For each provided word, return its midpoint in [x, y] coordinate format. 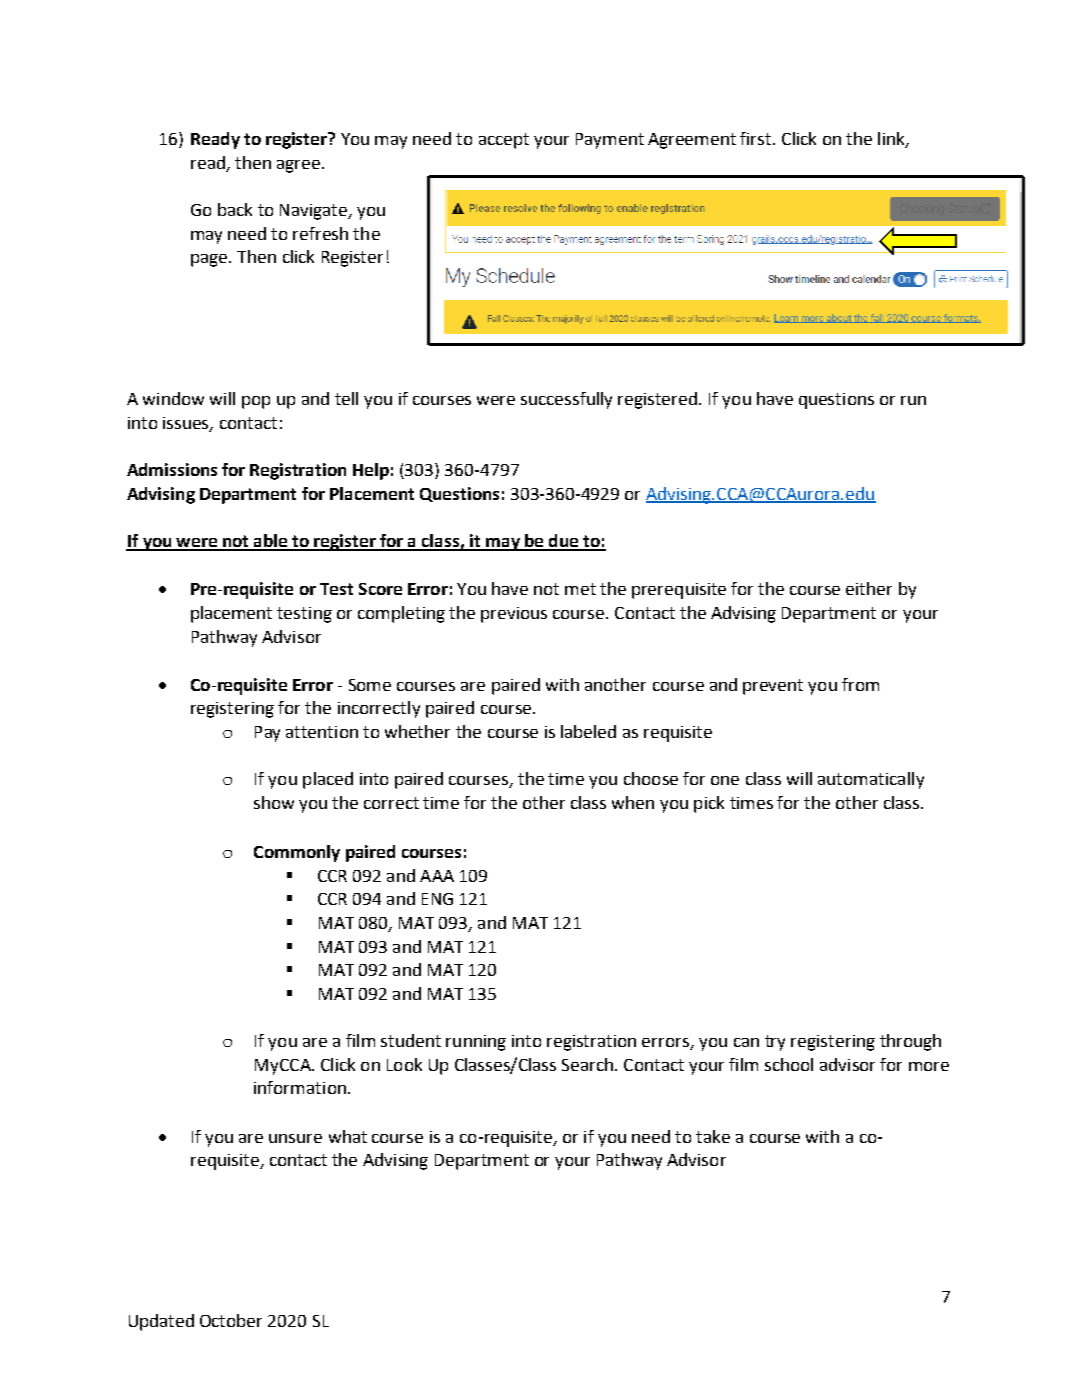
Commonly [297, 853]
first [757, 138]
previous [514, 615]
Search [587, 1064]
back [235, 209]
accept [504, 141]
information [300, 1087]
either [869, 588]
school [789, 1064]
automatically [871, 780]
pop [256, 402]
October [231, 1320]
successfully [566, 400]
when [633, 802]
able [271, 542]
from [860, 684]
